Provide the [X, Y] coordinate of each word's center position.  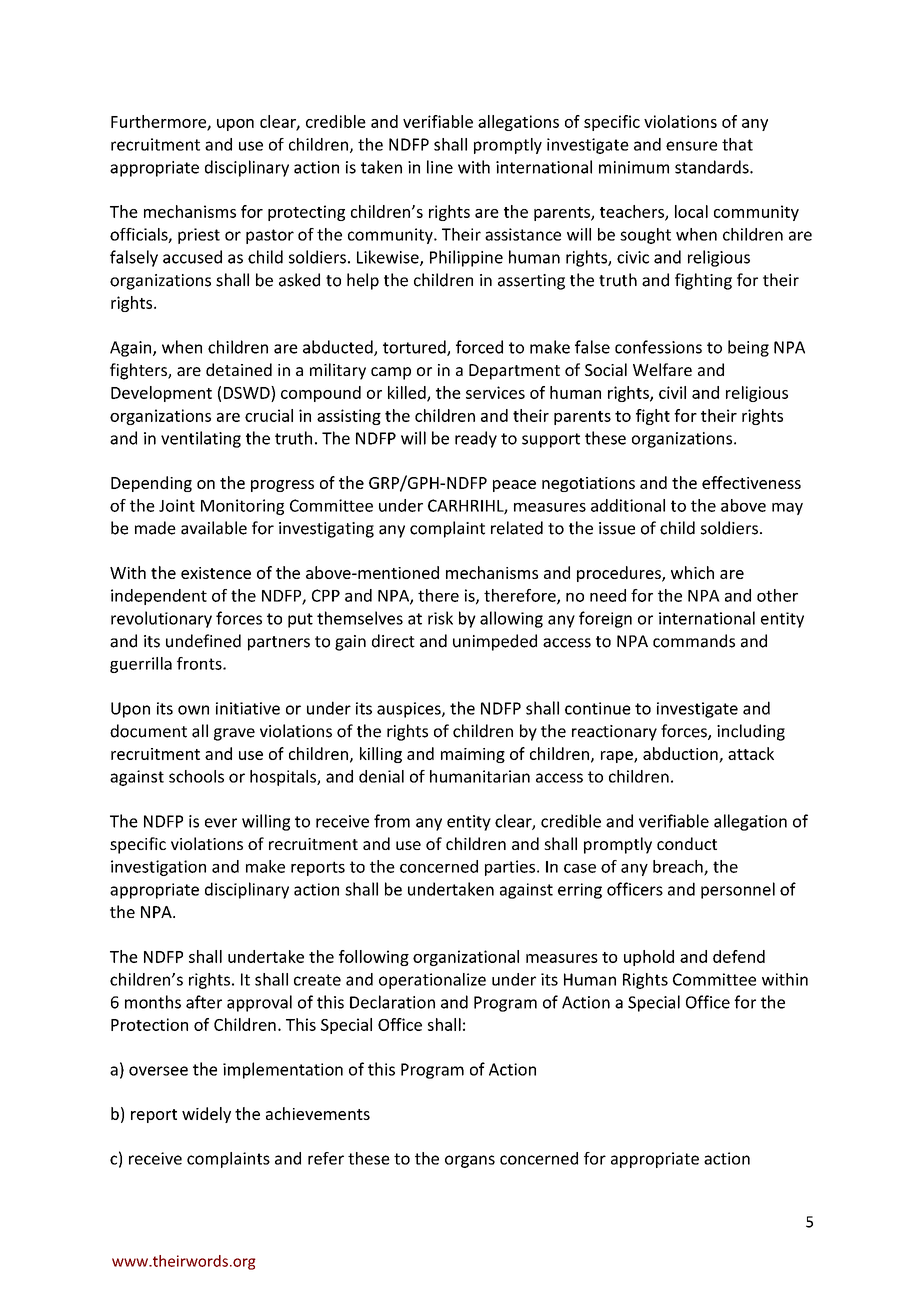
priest [199, 236]
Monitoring [242, 507]
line [440, 167]
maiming [473, 755]
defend [739, 956]
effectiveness [751, 482]
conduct [687, 843]
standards [713, 167]
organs [470, 1161]
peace [514, 486]
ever [221, 823]
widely [206, 1115]
